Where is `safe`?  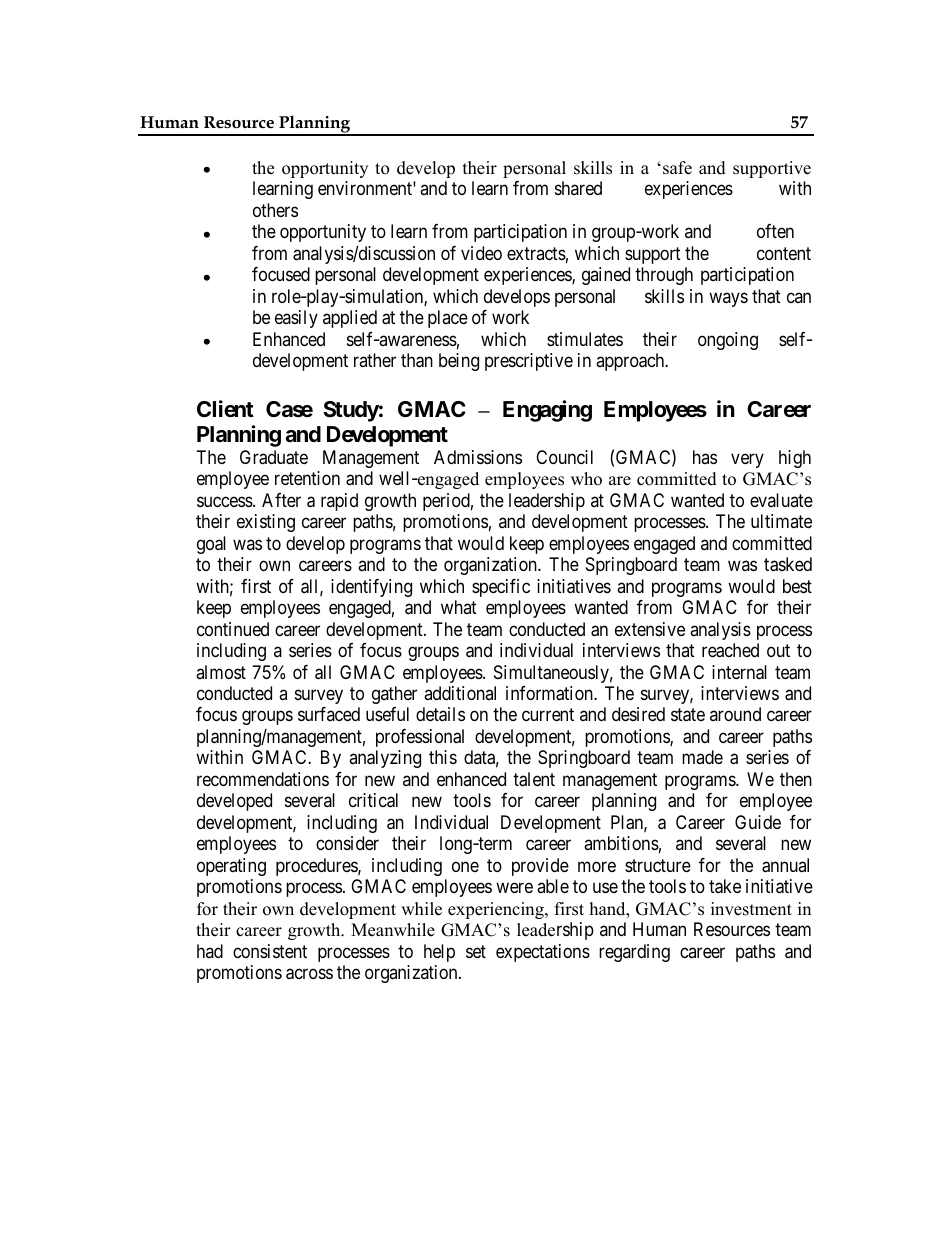
safe is located at coordinates (677, 168).
